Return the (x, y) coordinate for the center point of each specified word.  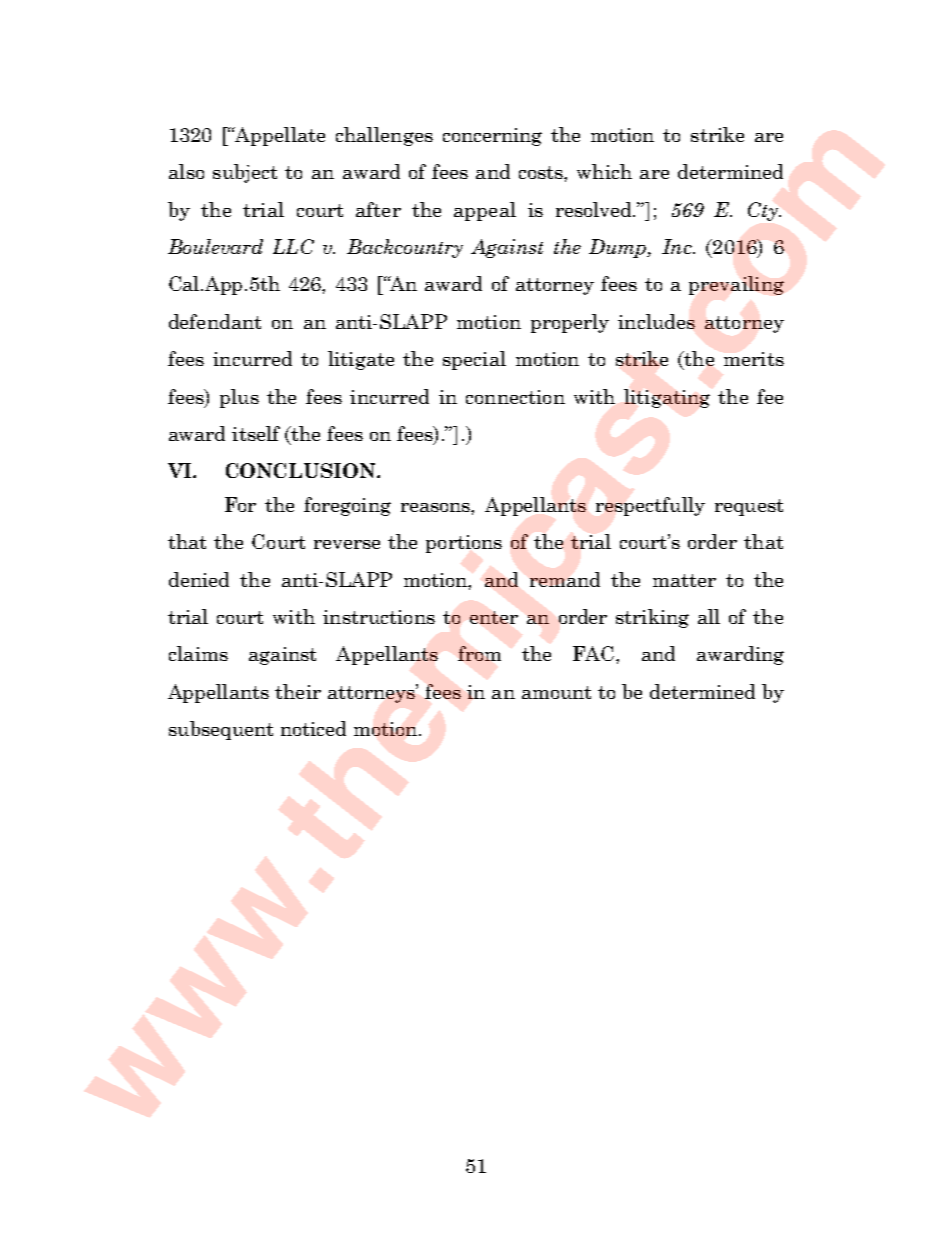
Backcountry (405, 248)
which (604, 171)
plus (239, 398)
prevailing (736, 285)
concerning (492, 137)
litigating (667, 398)
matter (684, 580)
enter (494, 617)
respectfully (650, 506)
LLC (293, 246)
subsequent (221, 730)
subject (245, 173)
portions (464, 544)
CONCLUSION (302, 470)
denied (199, 579)
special (474, 360)
